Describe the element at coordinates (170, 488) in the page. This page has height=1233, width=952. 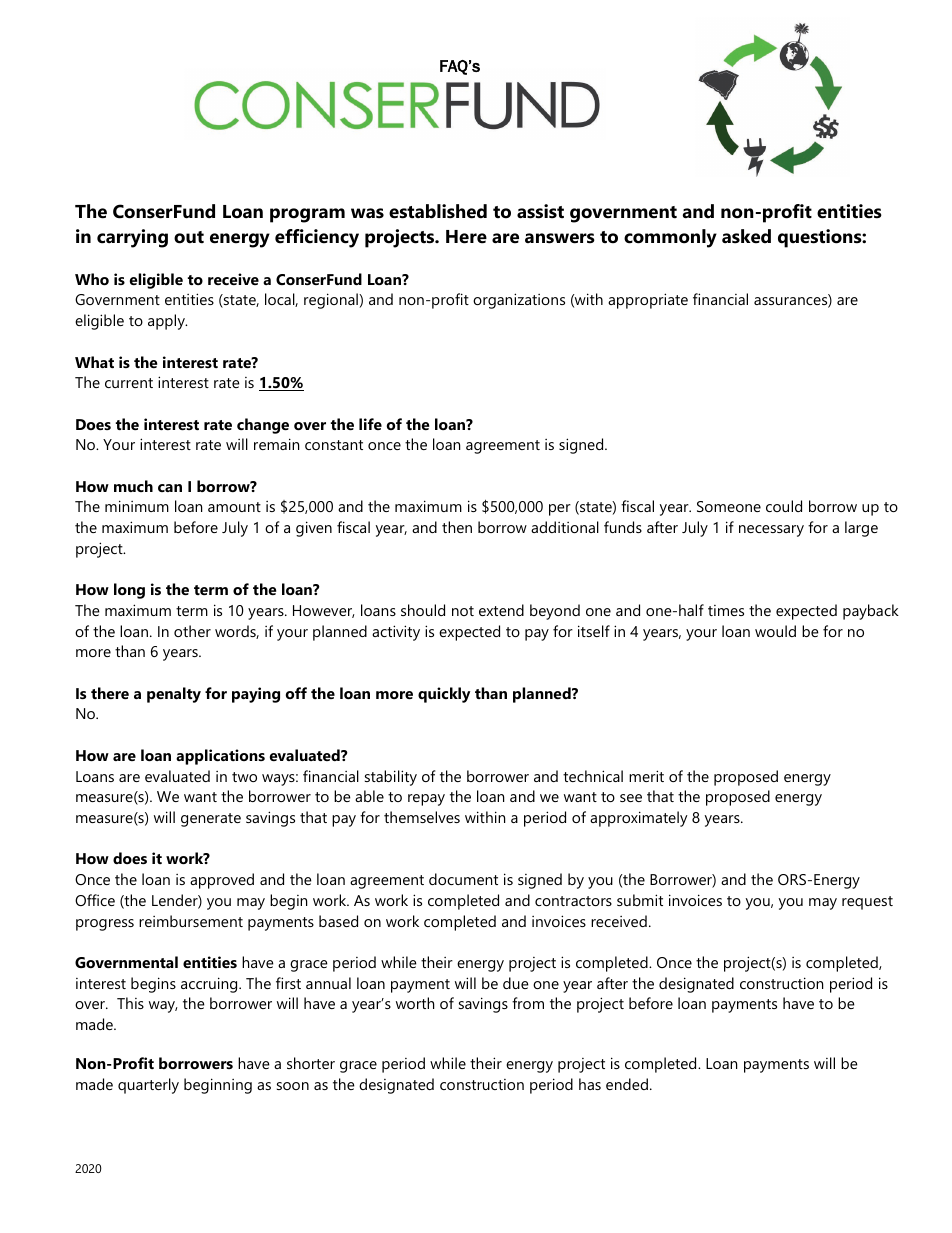
I see `can` at that location.
